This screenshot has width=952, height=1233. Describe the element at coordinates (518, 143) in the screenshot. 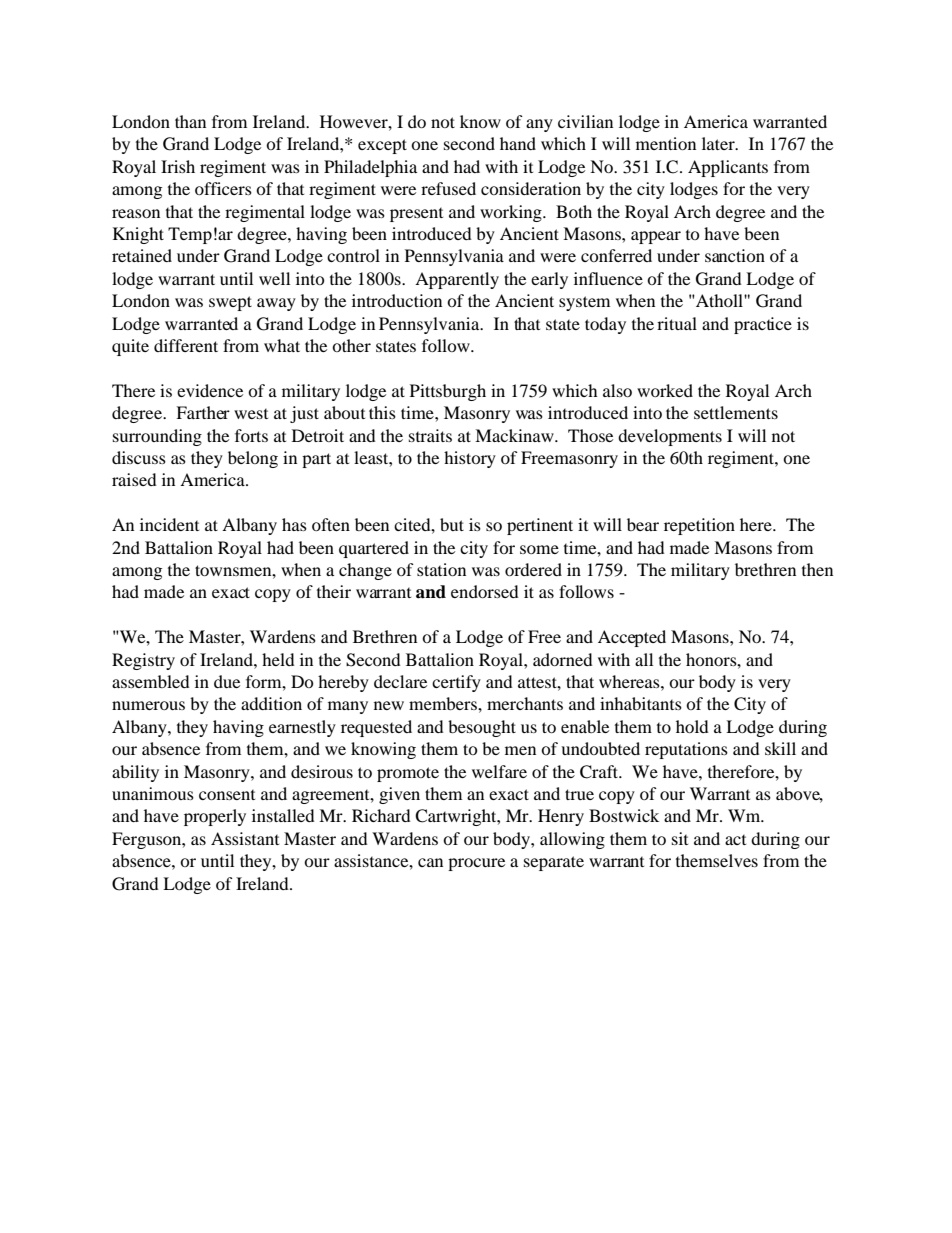

I see `hand` at that location.
